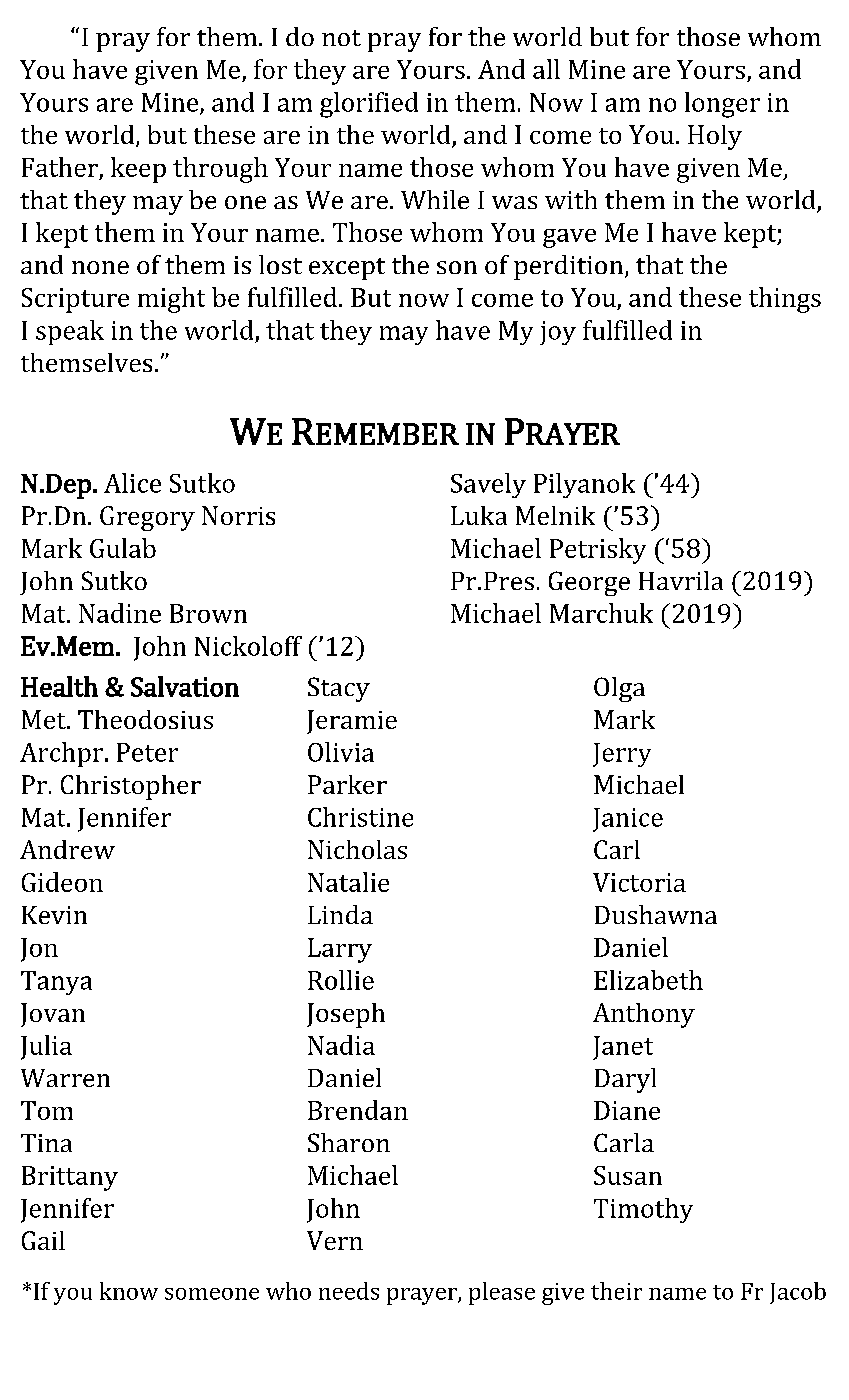 This screenshot has width=849, height=1400. What do you see at coordinates (357, 849) in the screenshot?
I see `Nicholas` at bounding box center [357, 849].
